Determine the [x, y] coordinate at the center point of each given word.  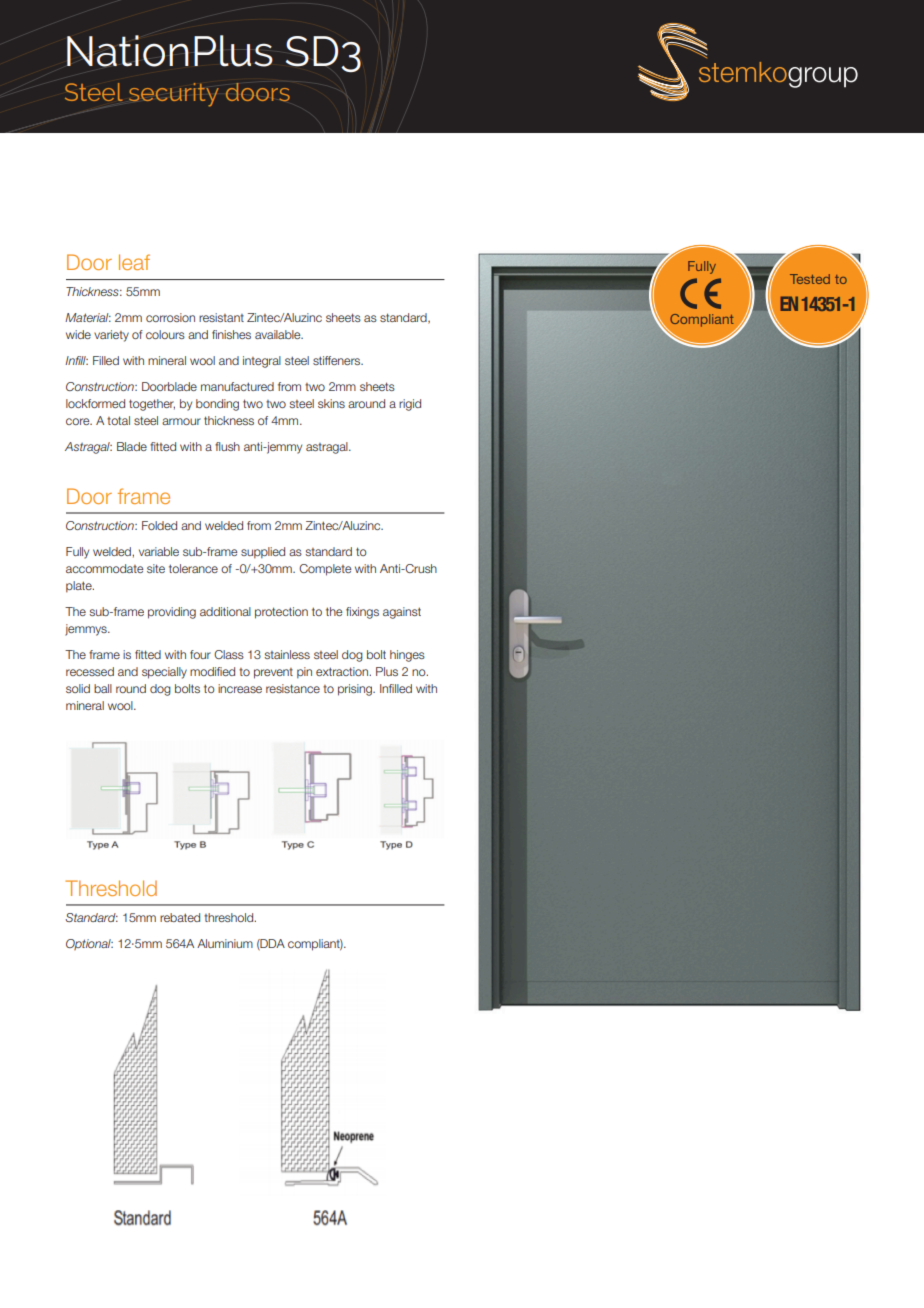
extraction [343, 671]
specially [164, 673]
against [402, 613]
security [174, 95]
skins [331, 403]
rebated [180, 917]
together [152, 405]
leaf [134, 262]
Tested [810, 279]
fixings [362, 613]
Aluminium [225, 943]
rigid [410, 405]
